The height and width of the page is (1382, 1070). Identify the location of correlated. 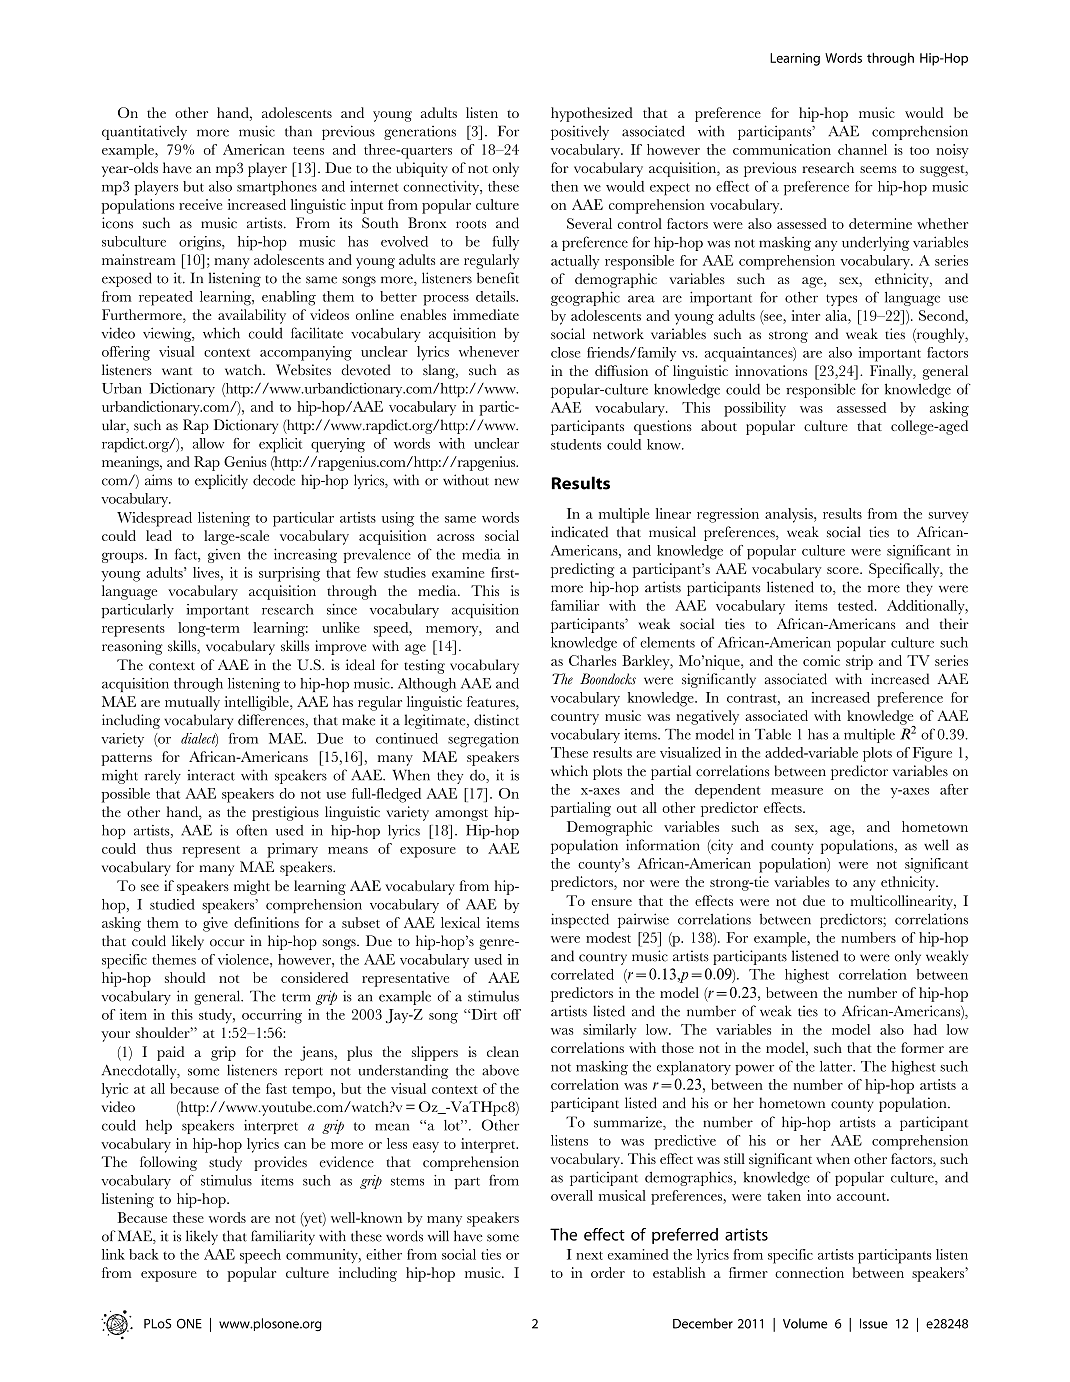
(582, 974).
